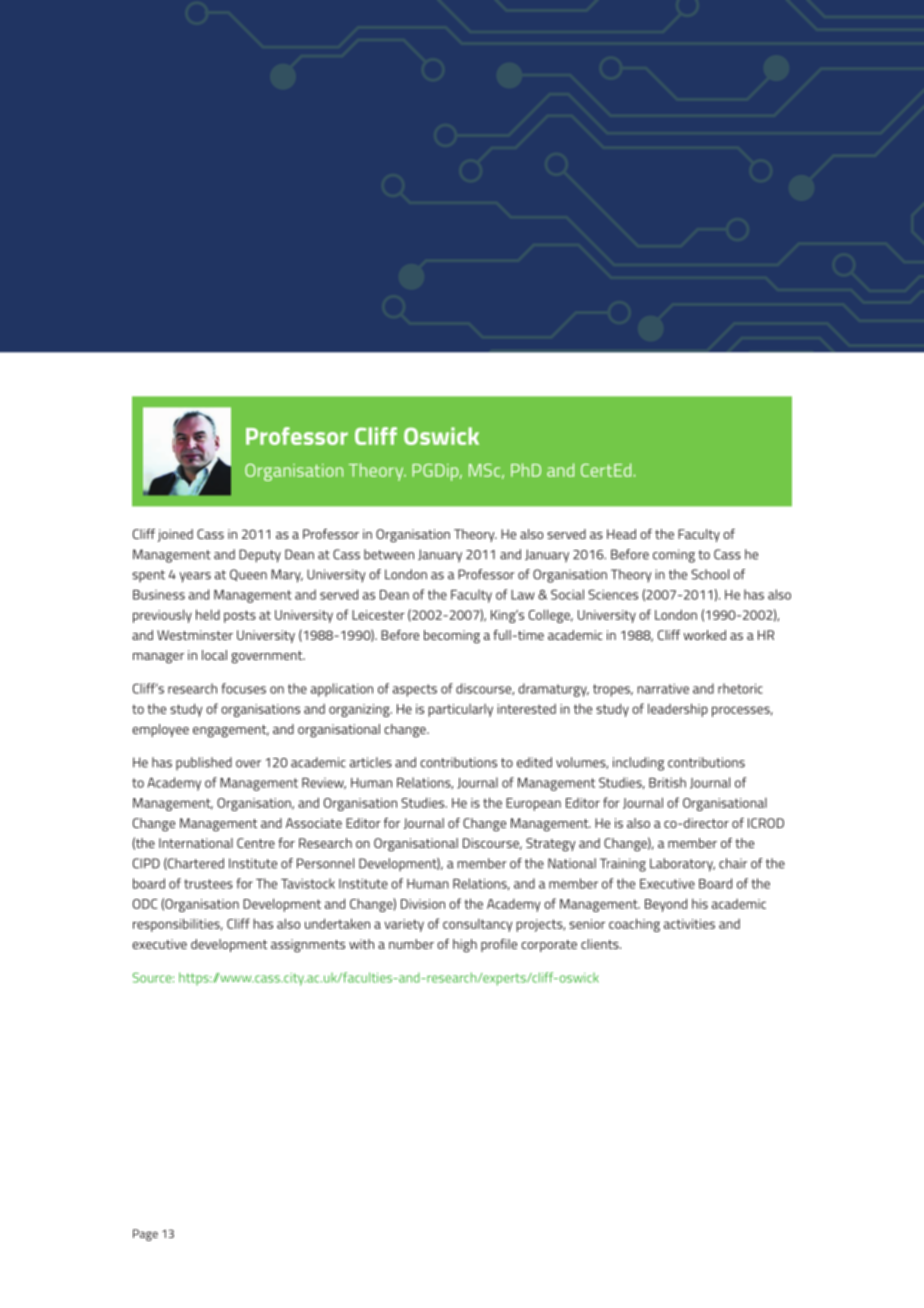 This image has width=924, height=1308. Describe the element at coordinates (231, 731) in the image. I see `engagement` at that location.
